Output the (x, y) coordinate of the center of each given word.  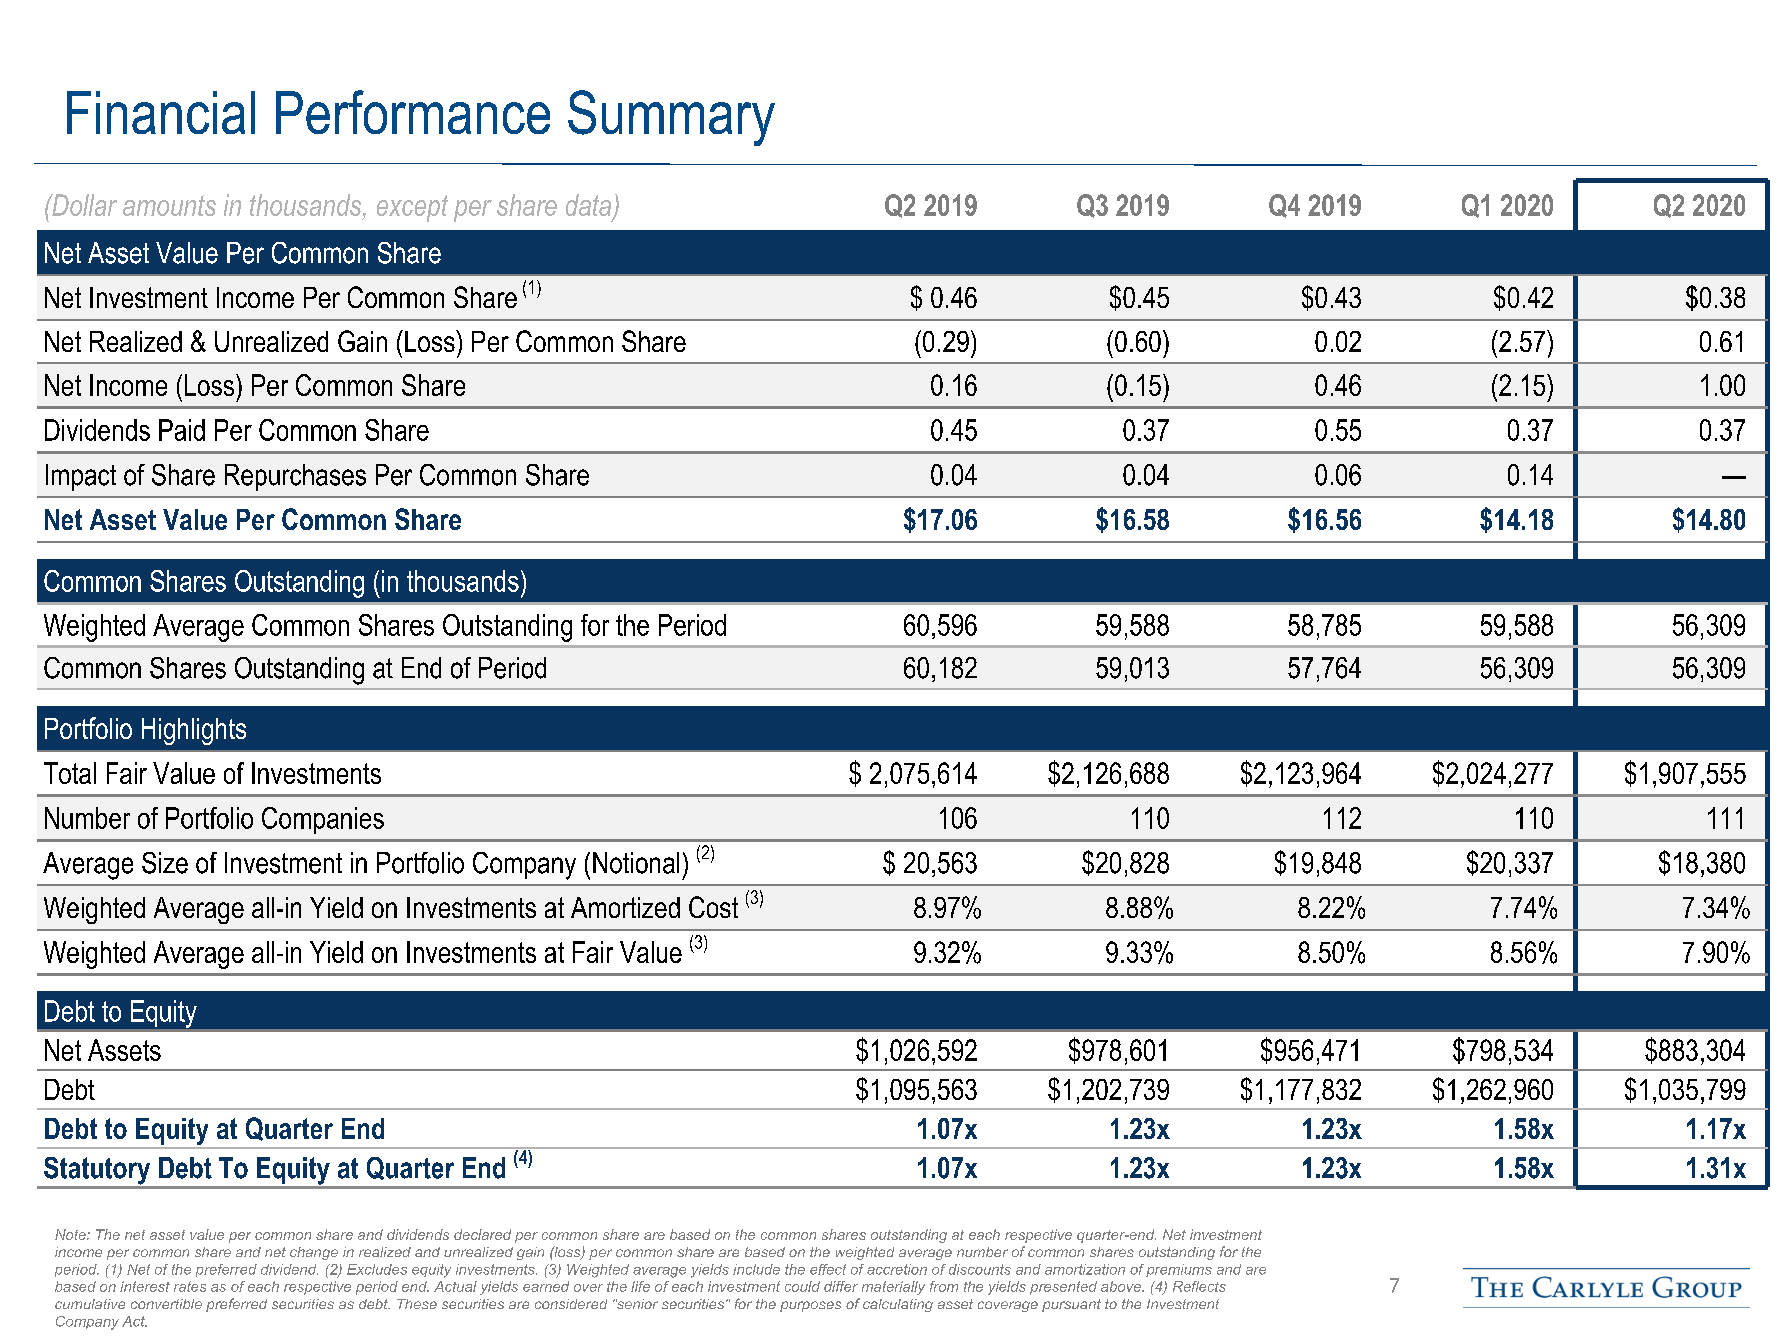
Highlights (194, 731)
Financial (161, 112)
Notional (636, 863)
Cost (713, 907)
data (590, 206)
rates (190, 1286)
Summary (671, 118)
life (640, 1286)
